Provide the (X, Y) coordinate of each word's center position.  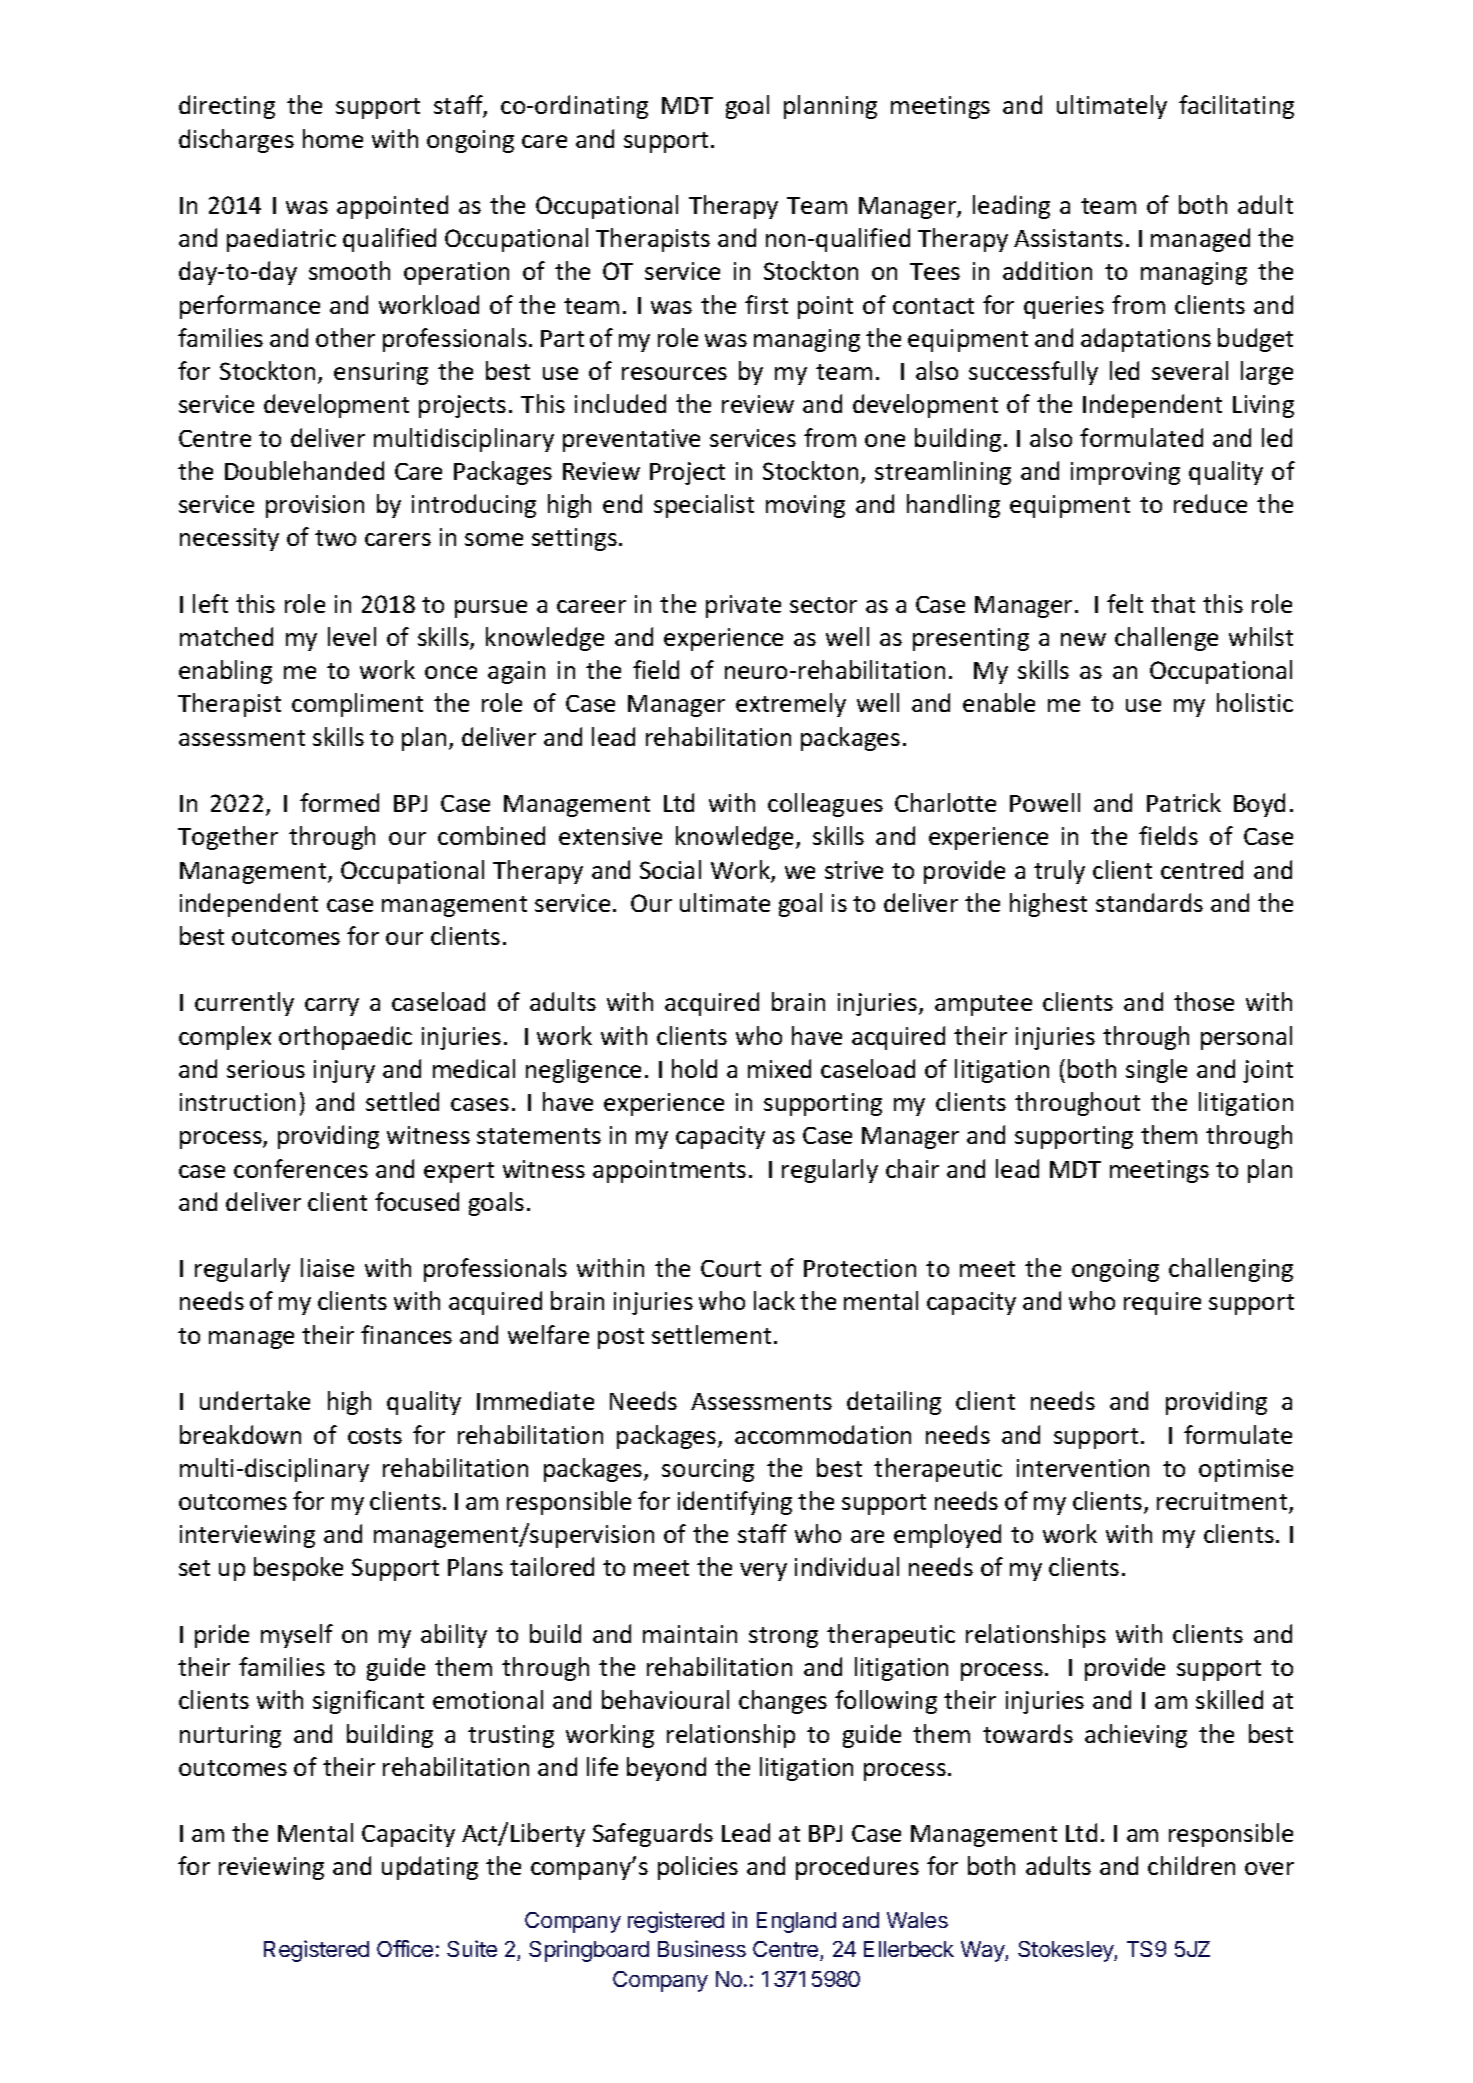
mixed (779, 1068)
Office (405, 1948)
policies (698, 1868)
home (333, 138)
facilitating (1236, 107)
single (1156, 1071)
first (766, 304)
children (1191, 1865)
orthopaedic (345, 1038)
